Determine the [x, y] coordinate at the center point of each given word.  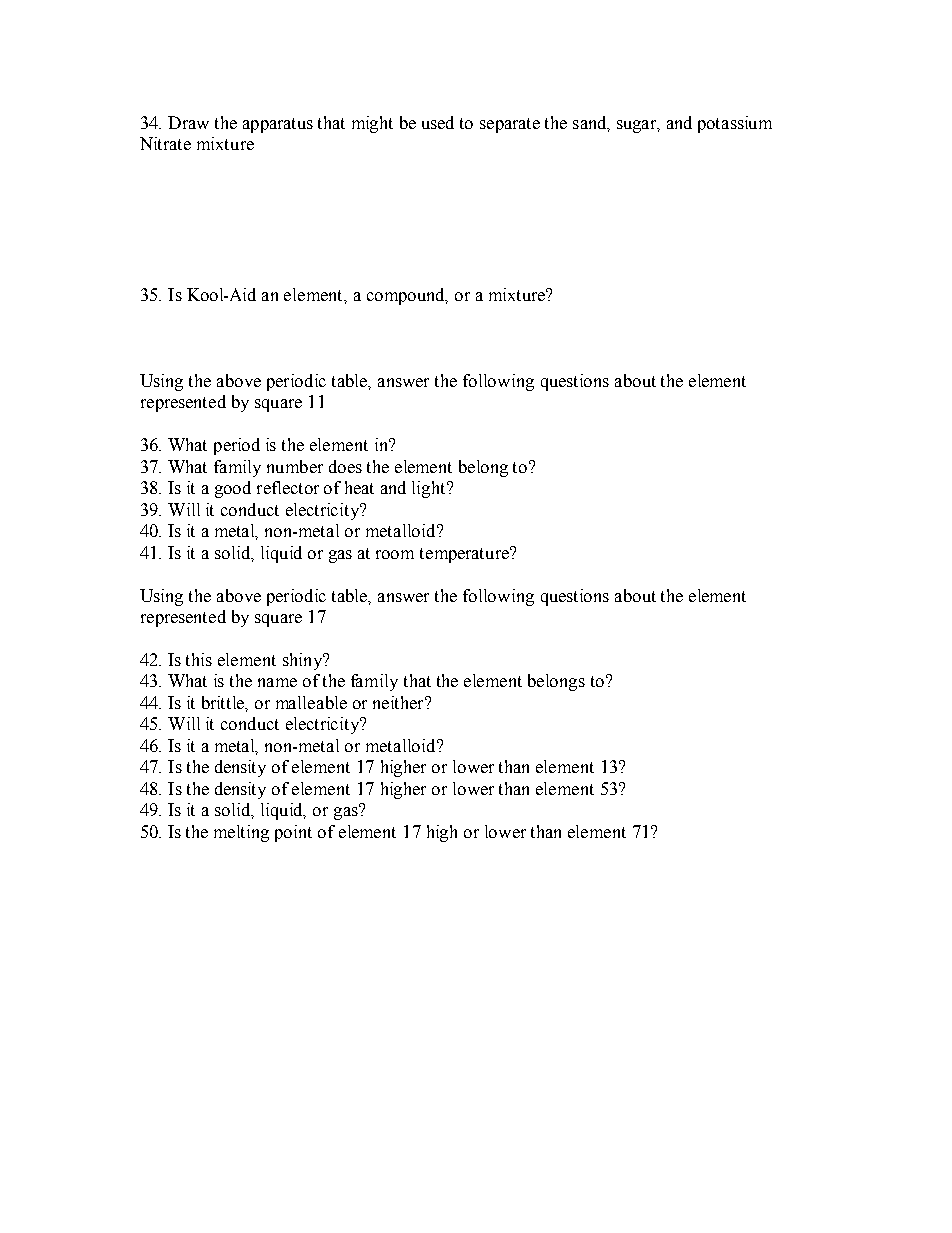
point [293, 833]
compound [407, 296]
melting [241, 833]
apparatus [278, 125]
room [395, 554]
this [199, 659]
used [438, 122]
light [430, 489]
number [295, 466]
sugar [637, 126]
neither [400, 702]
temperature [465, 555]
